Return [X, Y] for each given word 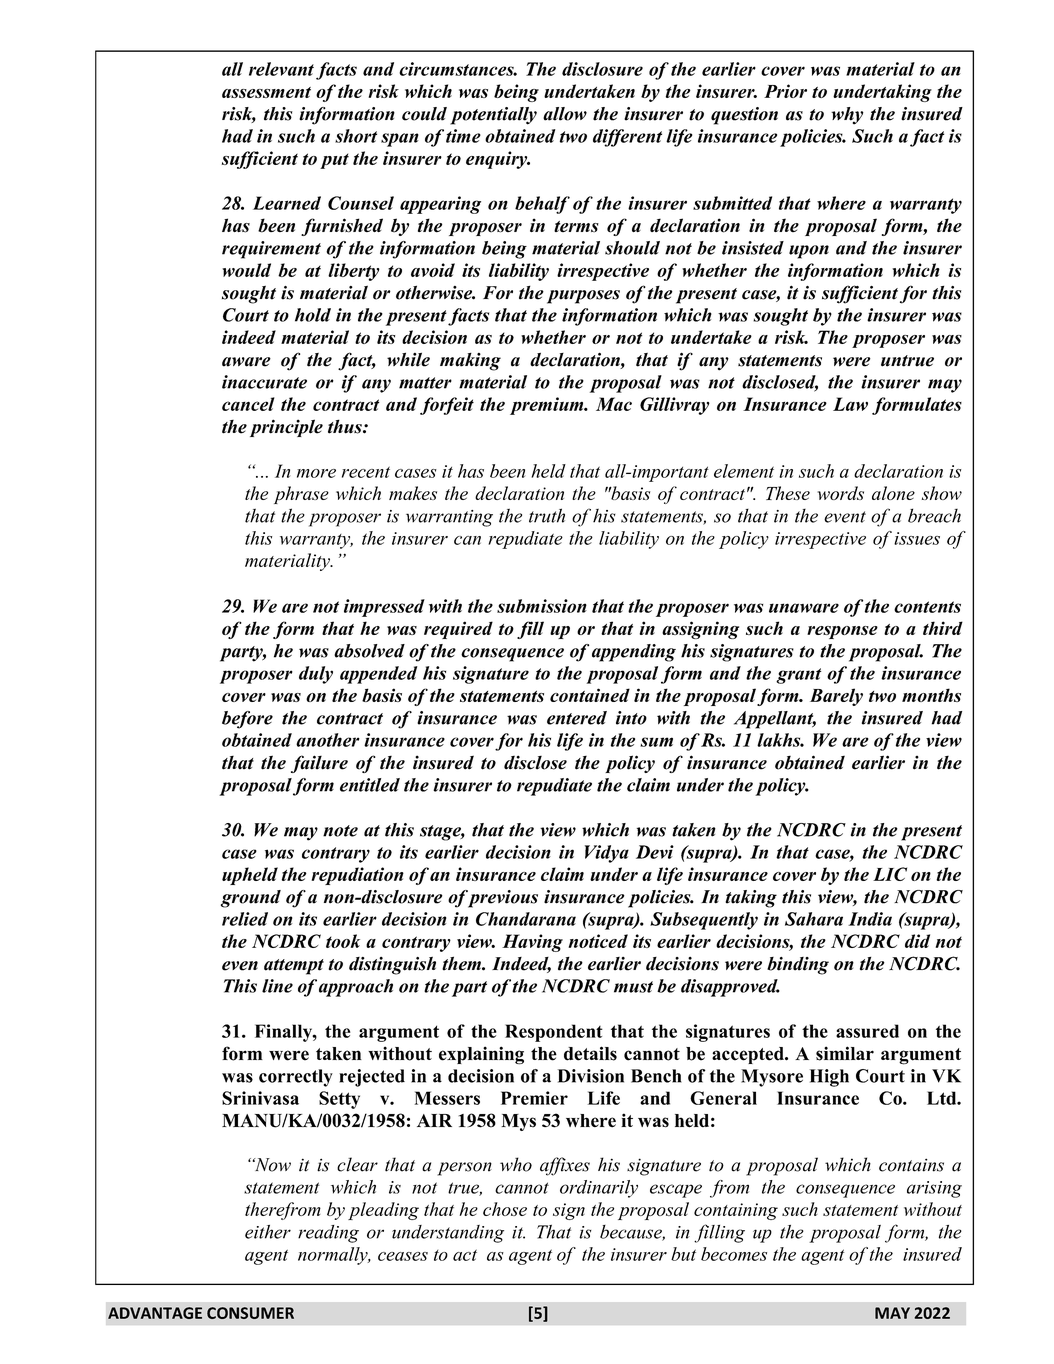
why [847, 116]
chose [505, 1209]
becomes [734, 1254]
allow [565, 114]
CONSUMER [250, 1313]
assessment [266, 92]
